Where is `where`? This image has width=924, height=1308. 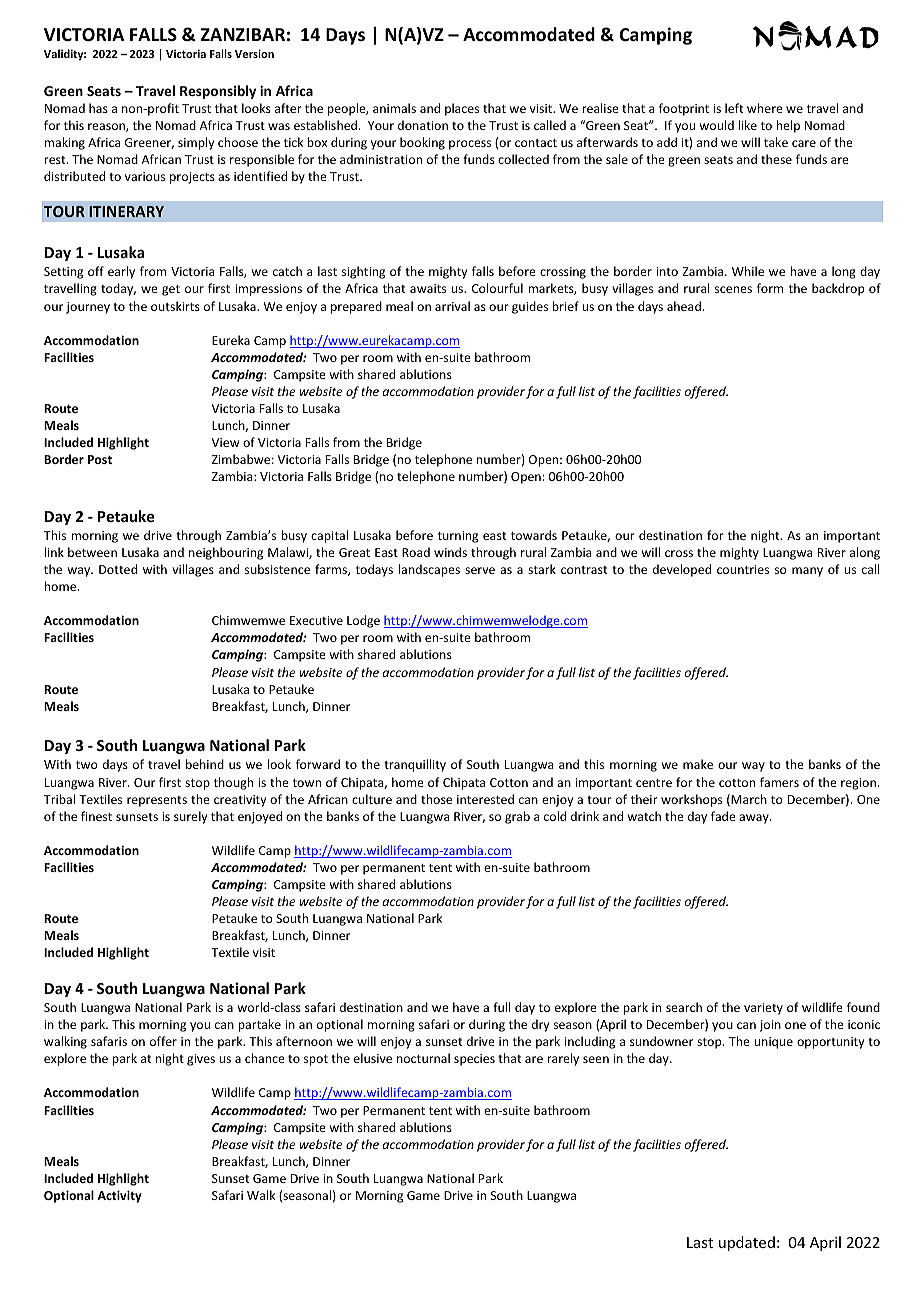
where is located at coordinates (765, 108).
